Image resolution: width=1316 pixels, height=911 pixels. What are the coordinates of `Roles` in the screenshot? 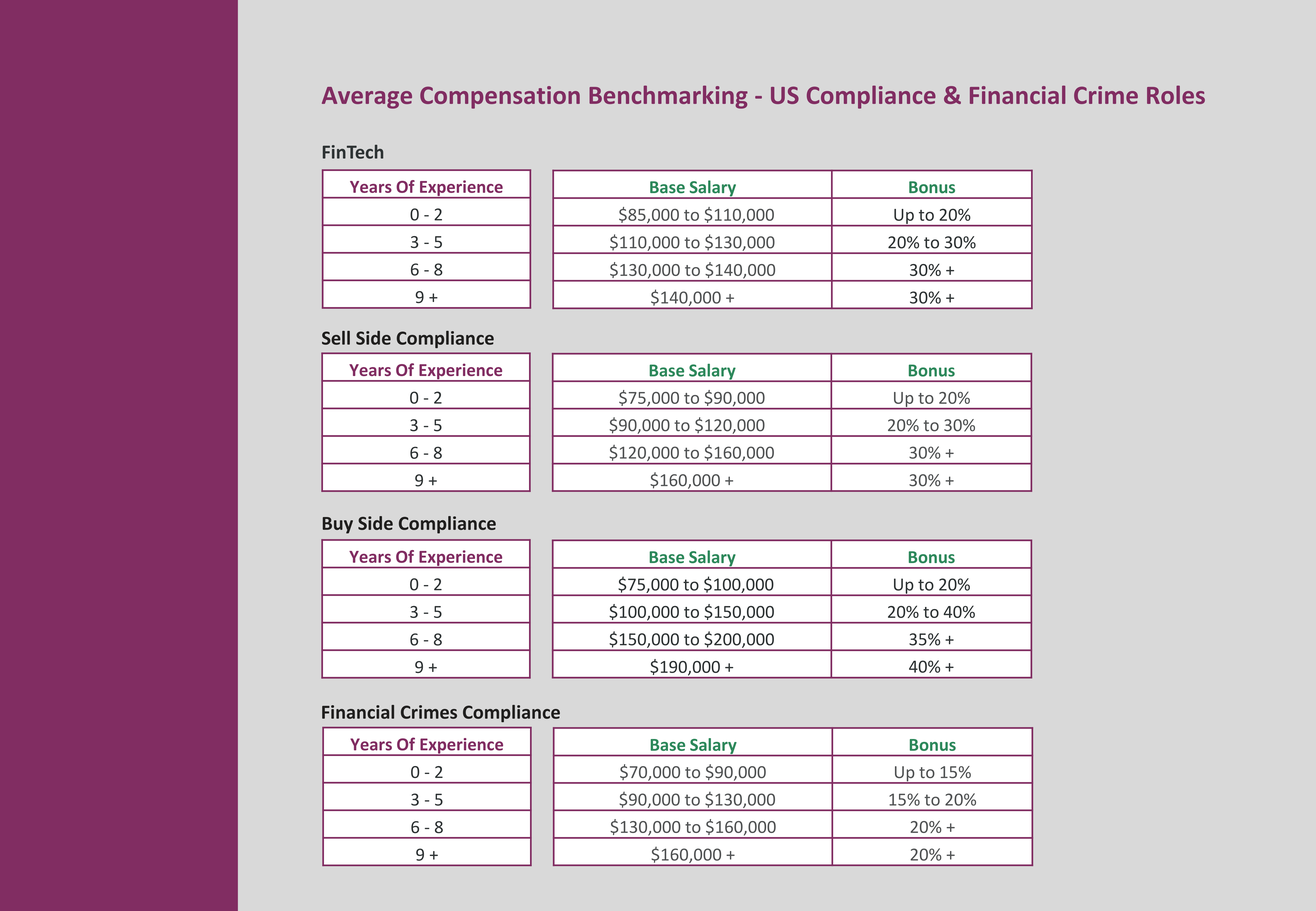 It's located at (1176, 94).
